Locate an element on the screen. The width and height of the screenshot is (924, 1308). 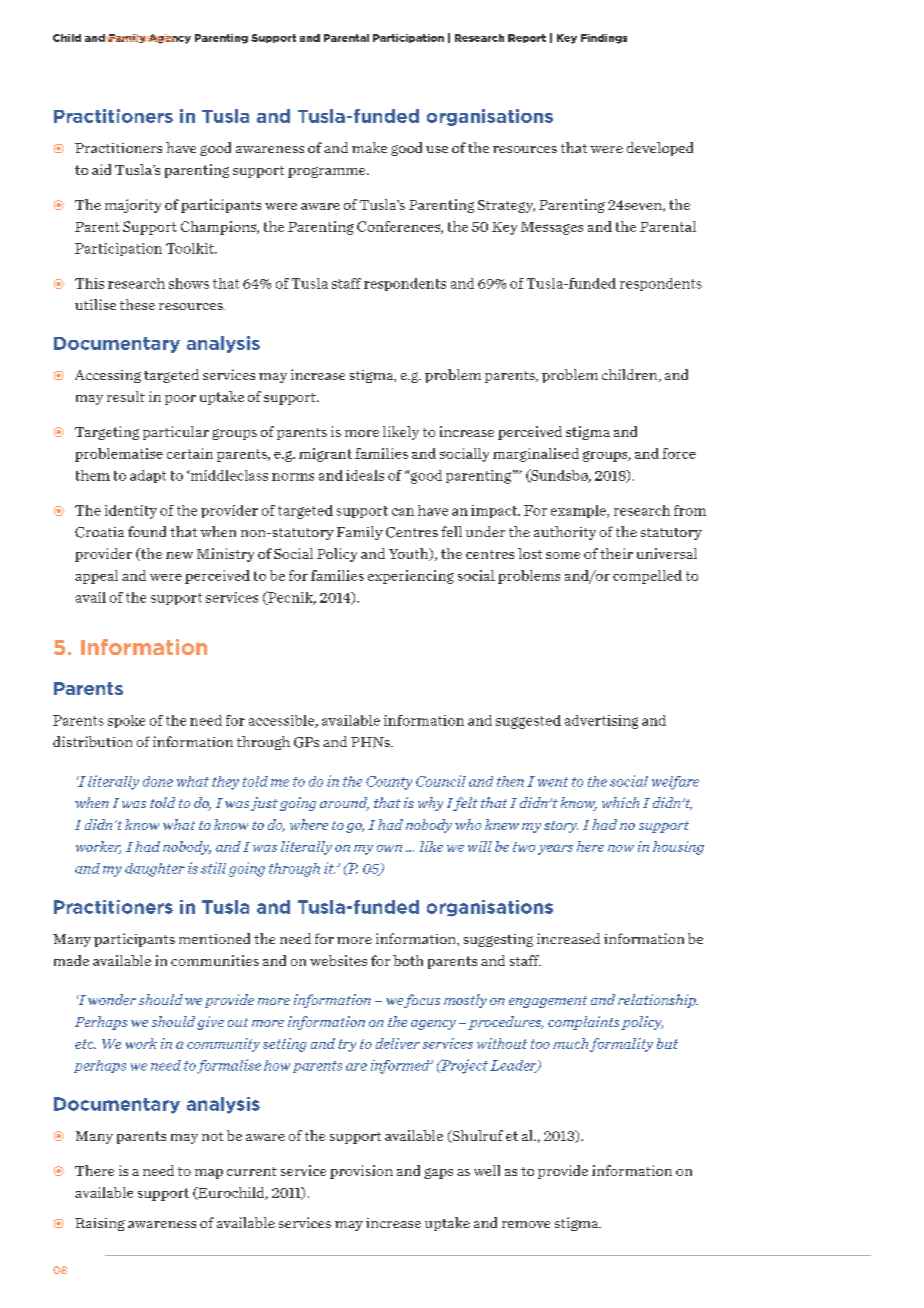
both is located at coordinates (408, 960).
